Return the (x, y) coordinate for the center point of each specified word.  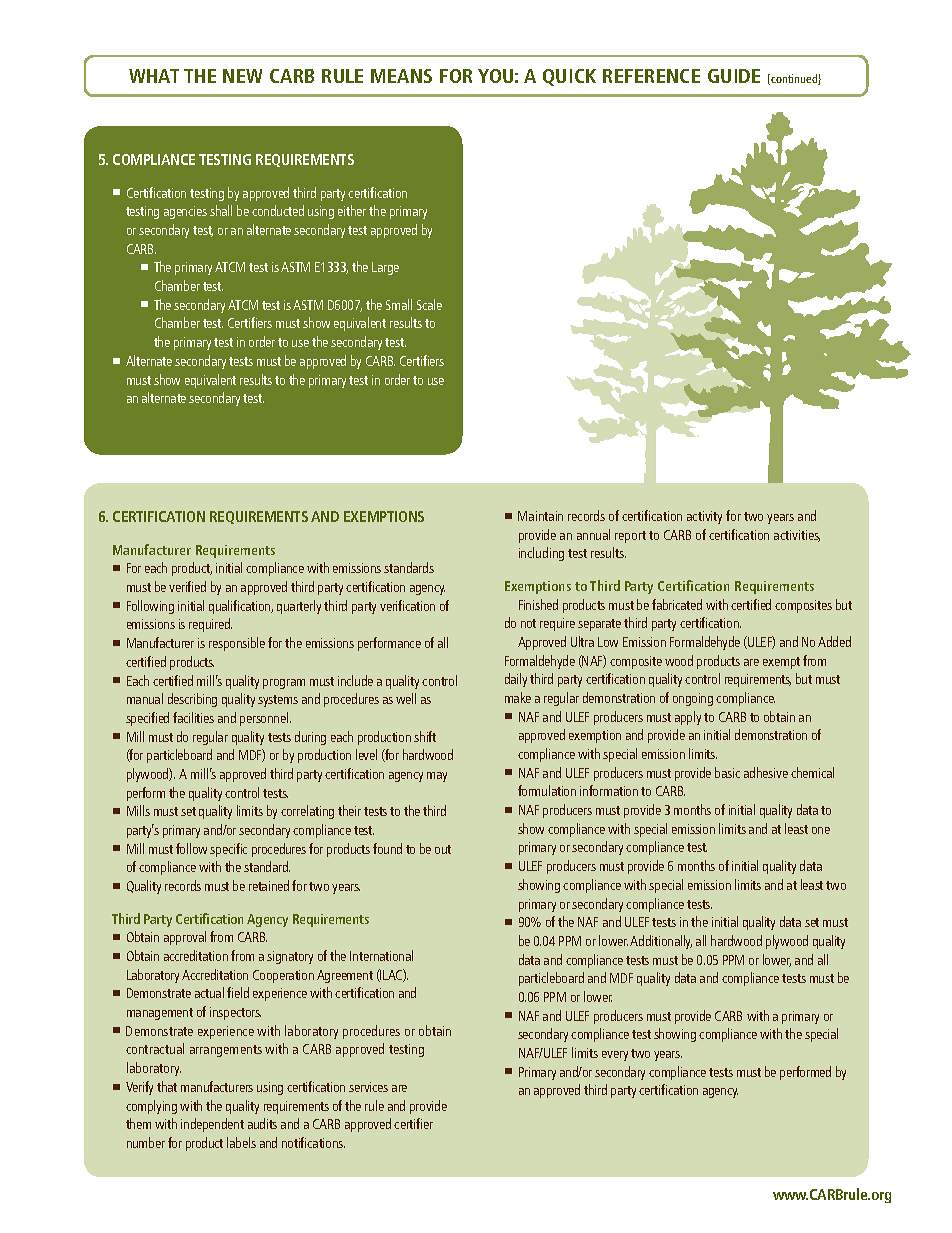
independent (212, 1125)
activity (704, 517)
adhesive (766, 772)
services (368, 1087)
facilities (193, 717)
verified (187, 586)
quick (569, 77)
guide (734, 76)
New (242, 76)
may (437, 777)
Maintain (540, 516)
